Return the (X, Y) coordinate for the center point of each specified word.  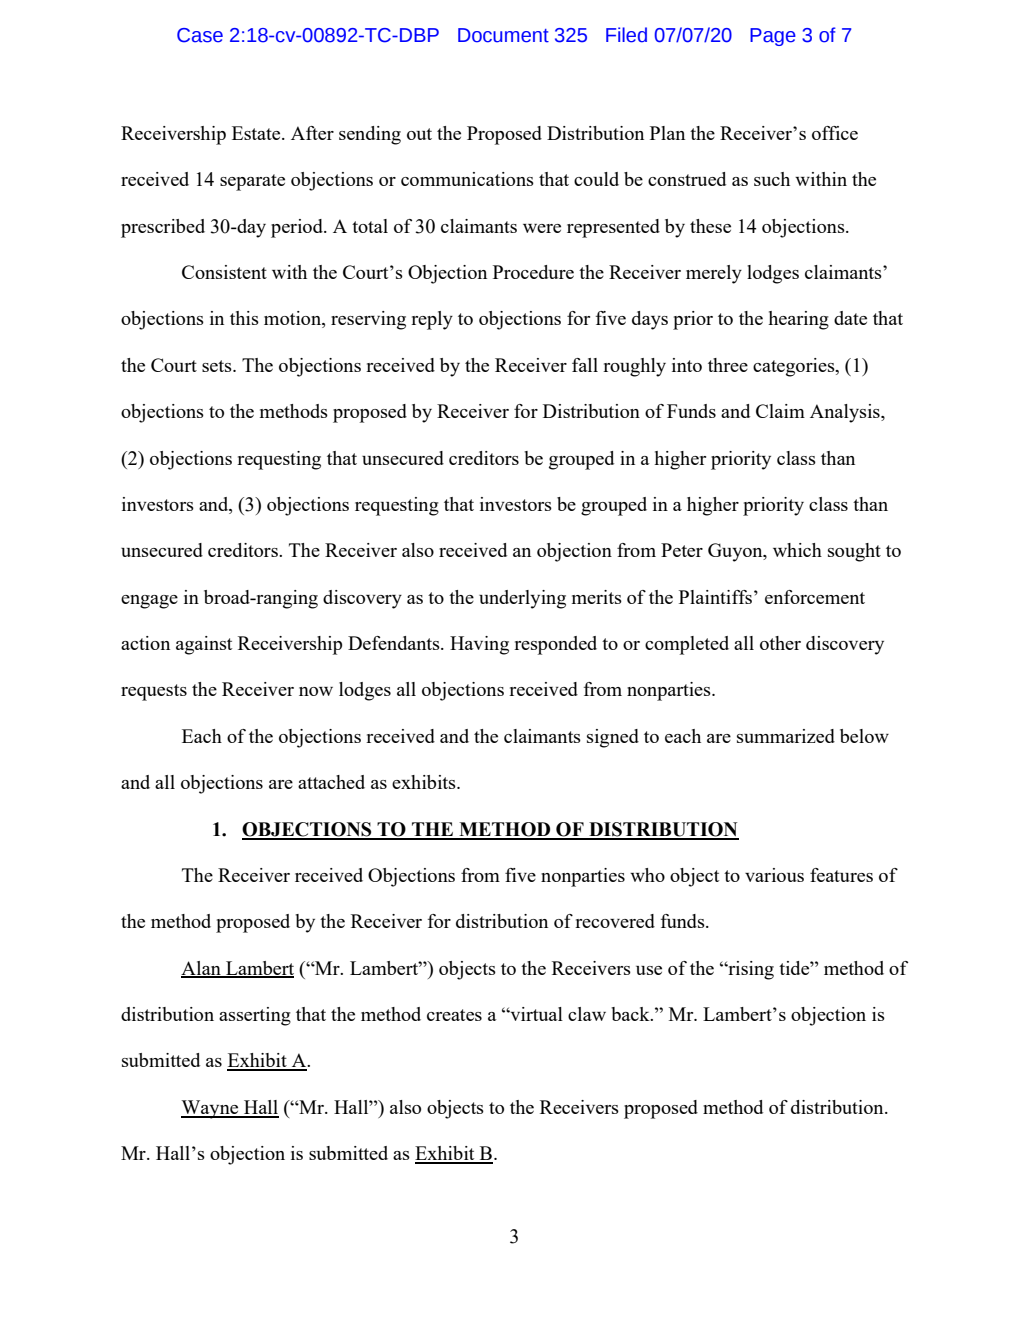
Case (200, 35)
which (797, 550)
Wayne (211, 1109)
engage (149, 602)
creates (454, 1015)
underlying (522, 599)
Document (503, 35)
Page (773, 37)
